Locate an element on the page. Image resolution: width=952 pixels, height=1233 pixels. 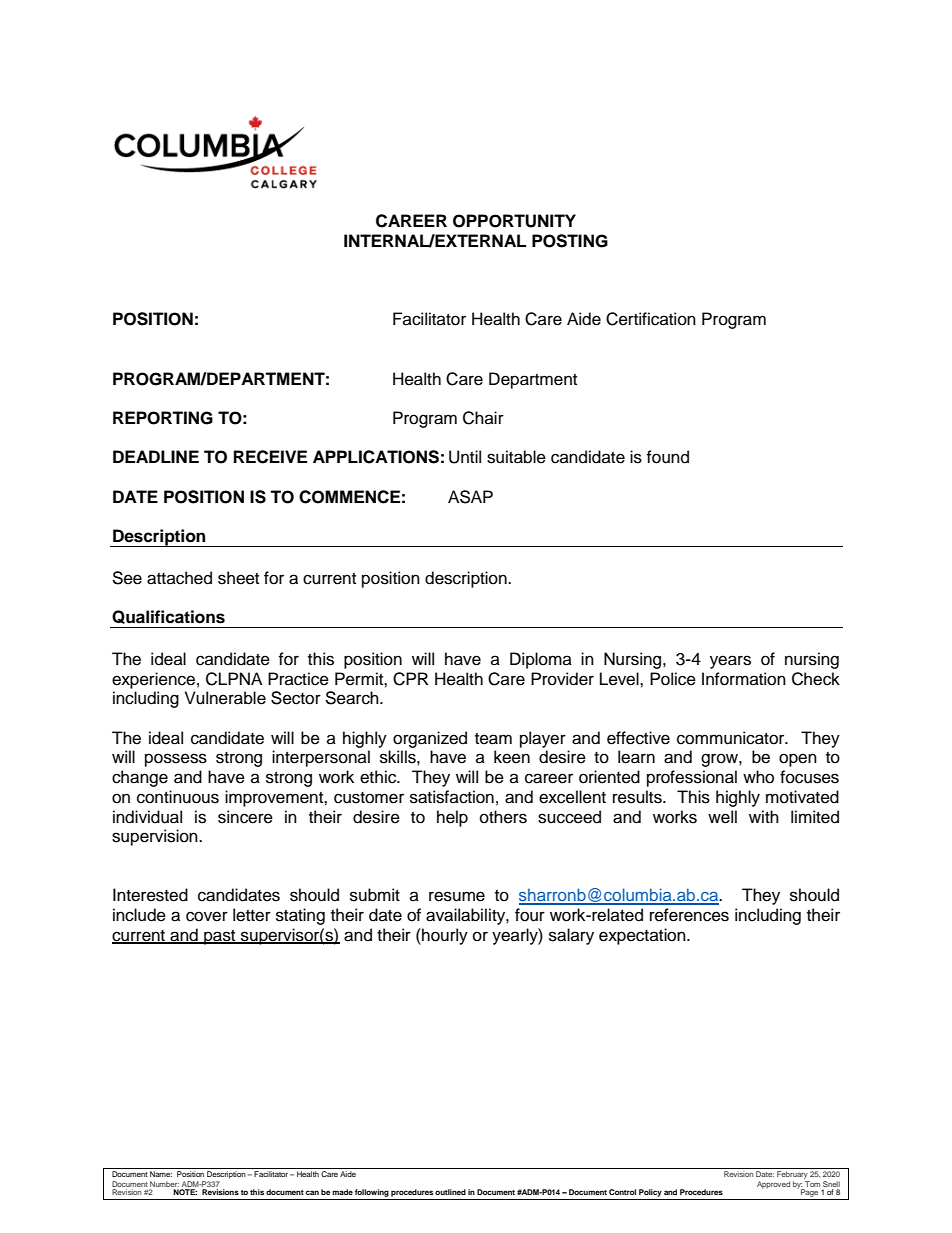
REPORTING is located at coordinates (163, 418).
